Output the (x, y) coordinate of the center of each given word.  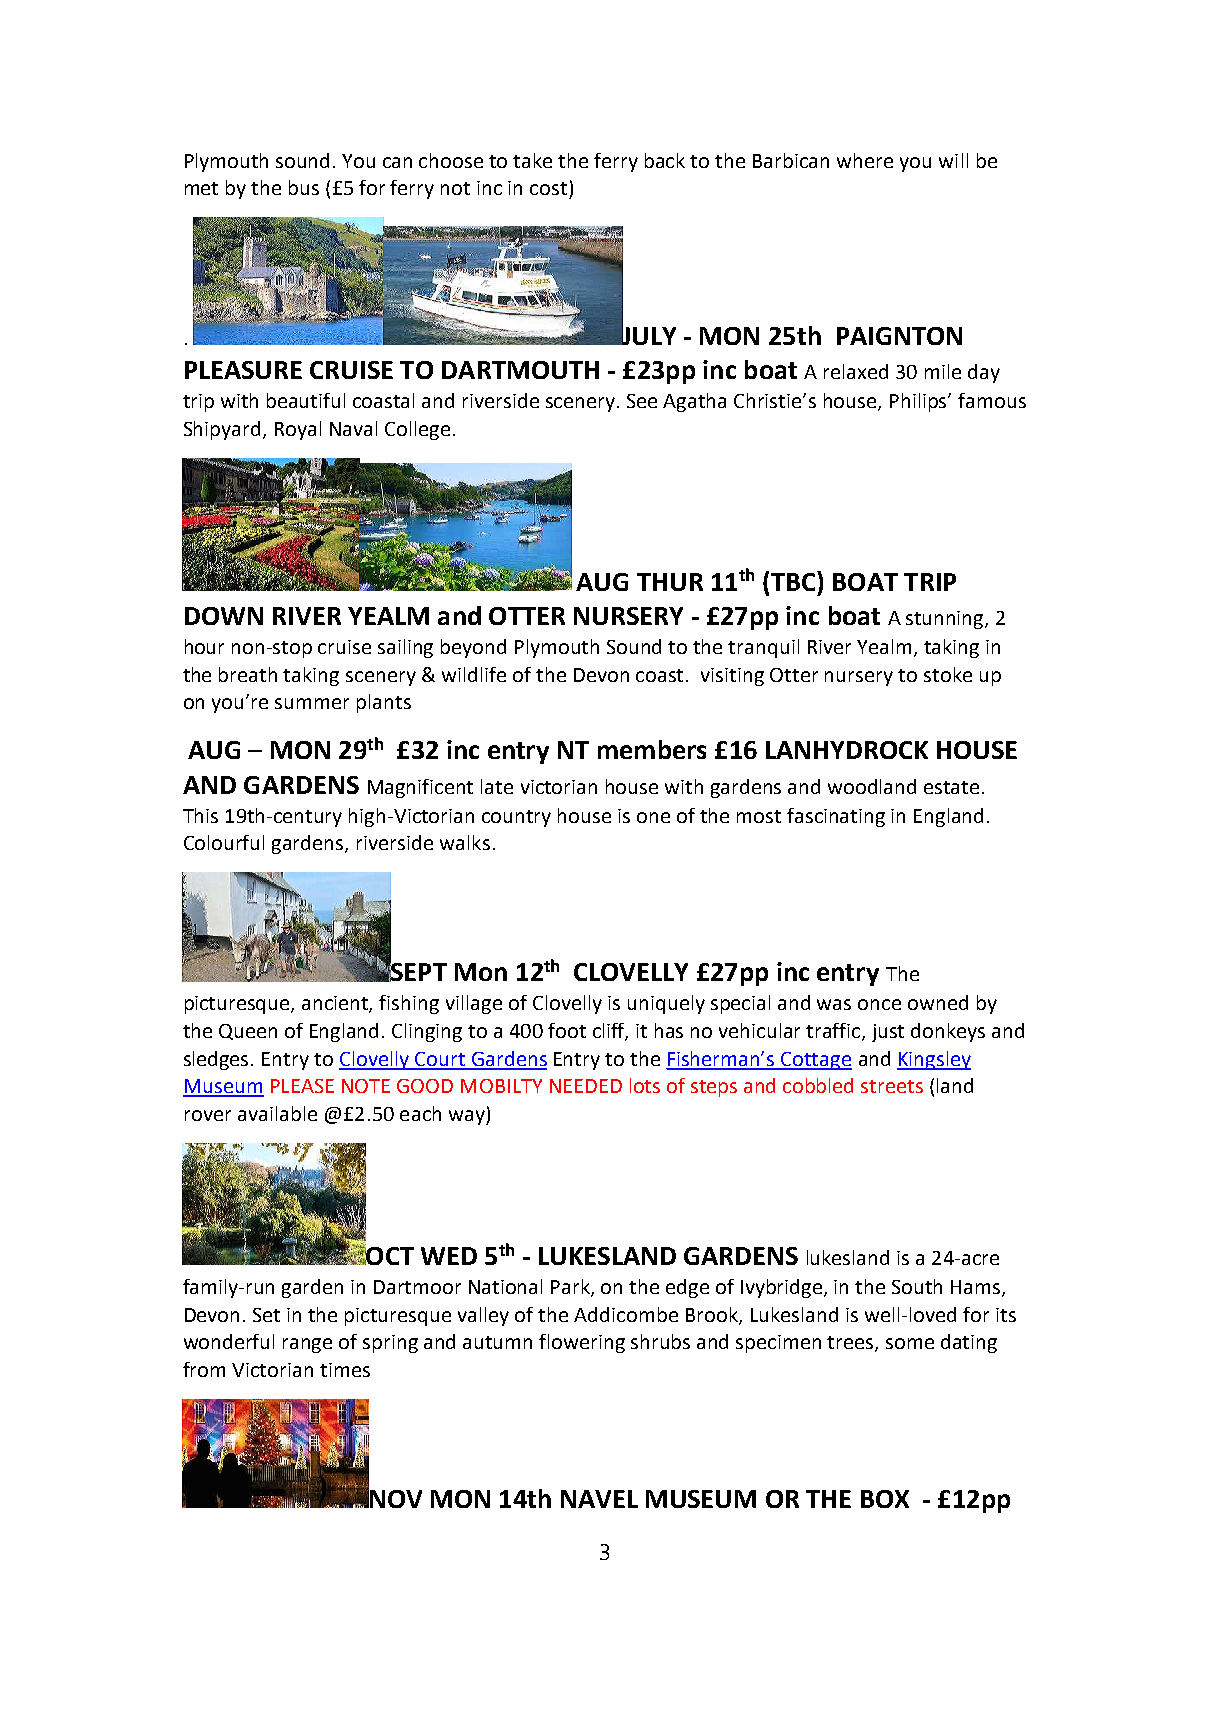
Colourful (224, 842)
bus (304, 187)
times (345, 1370)
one (653, 817)
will (953, 160)
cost (548, 188)
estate (951, 787)
